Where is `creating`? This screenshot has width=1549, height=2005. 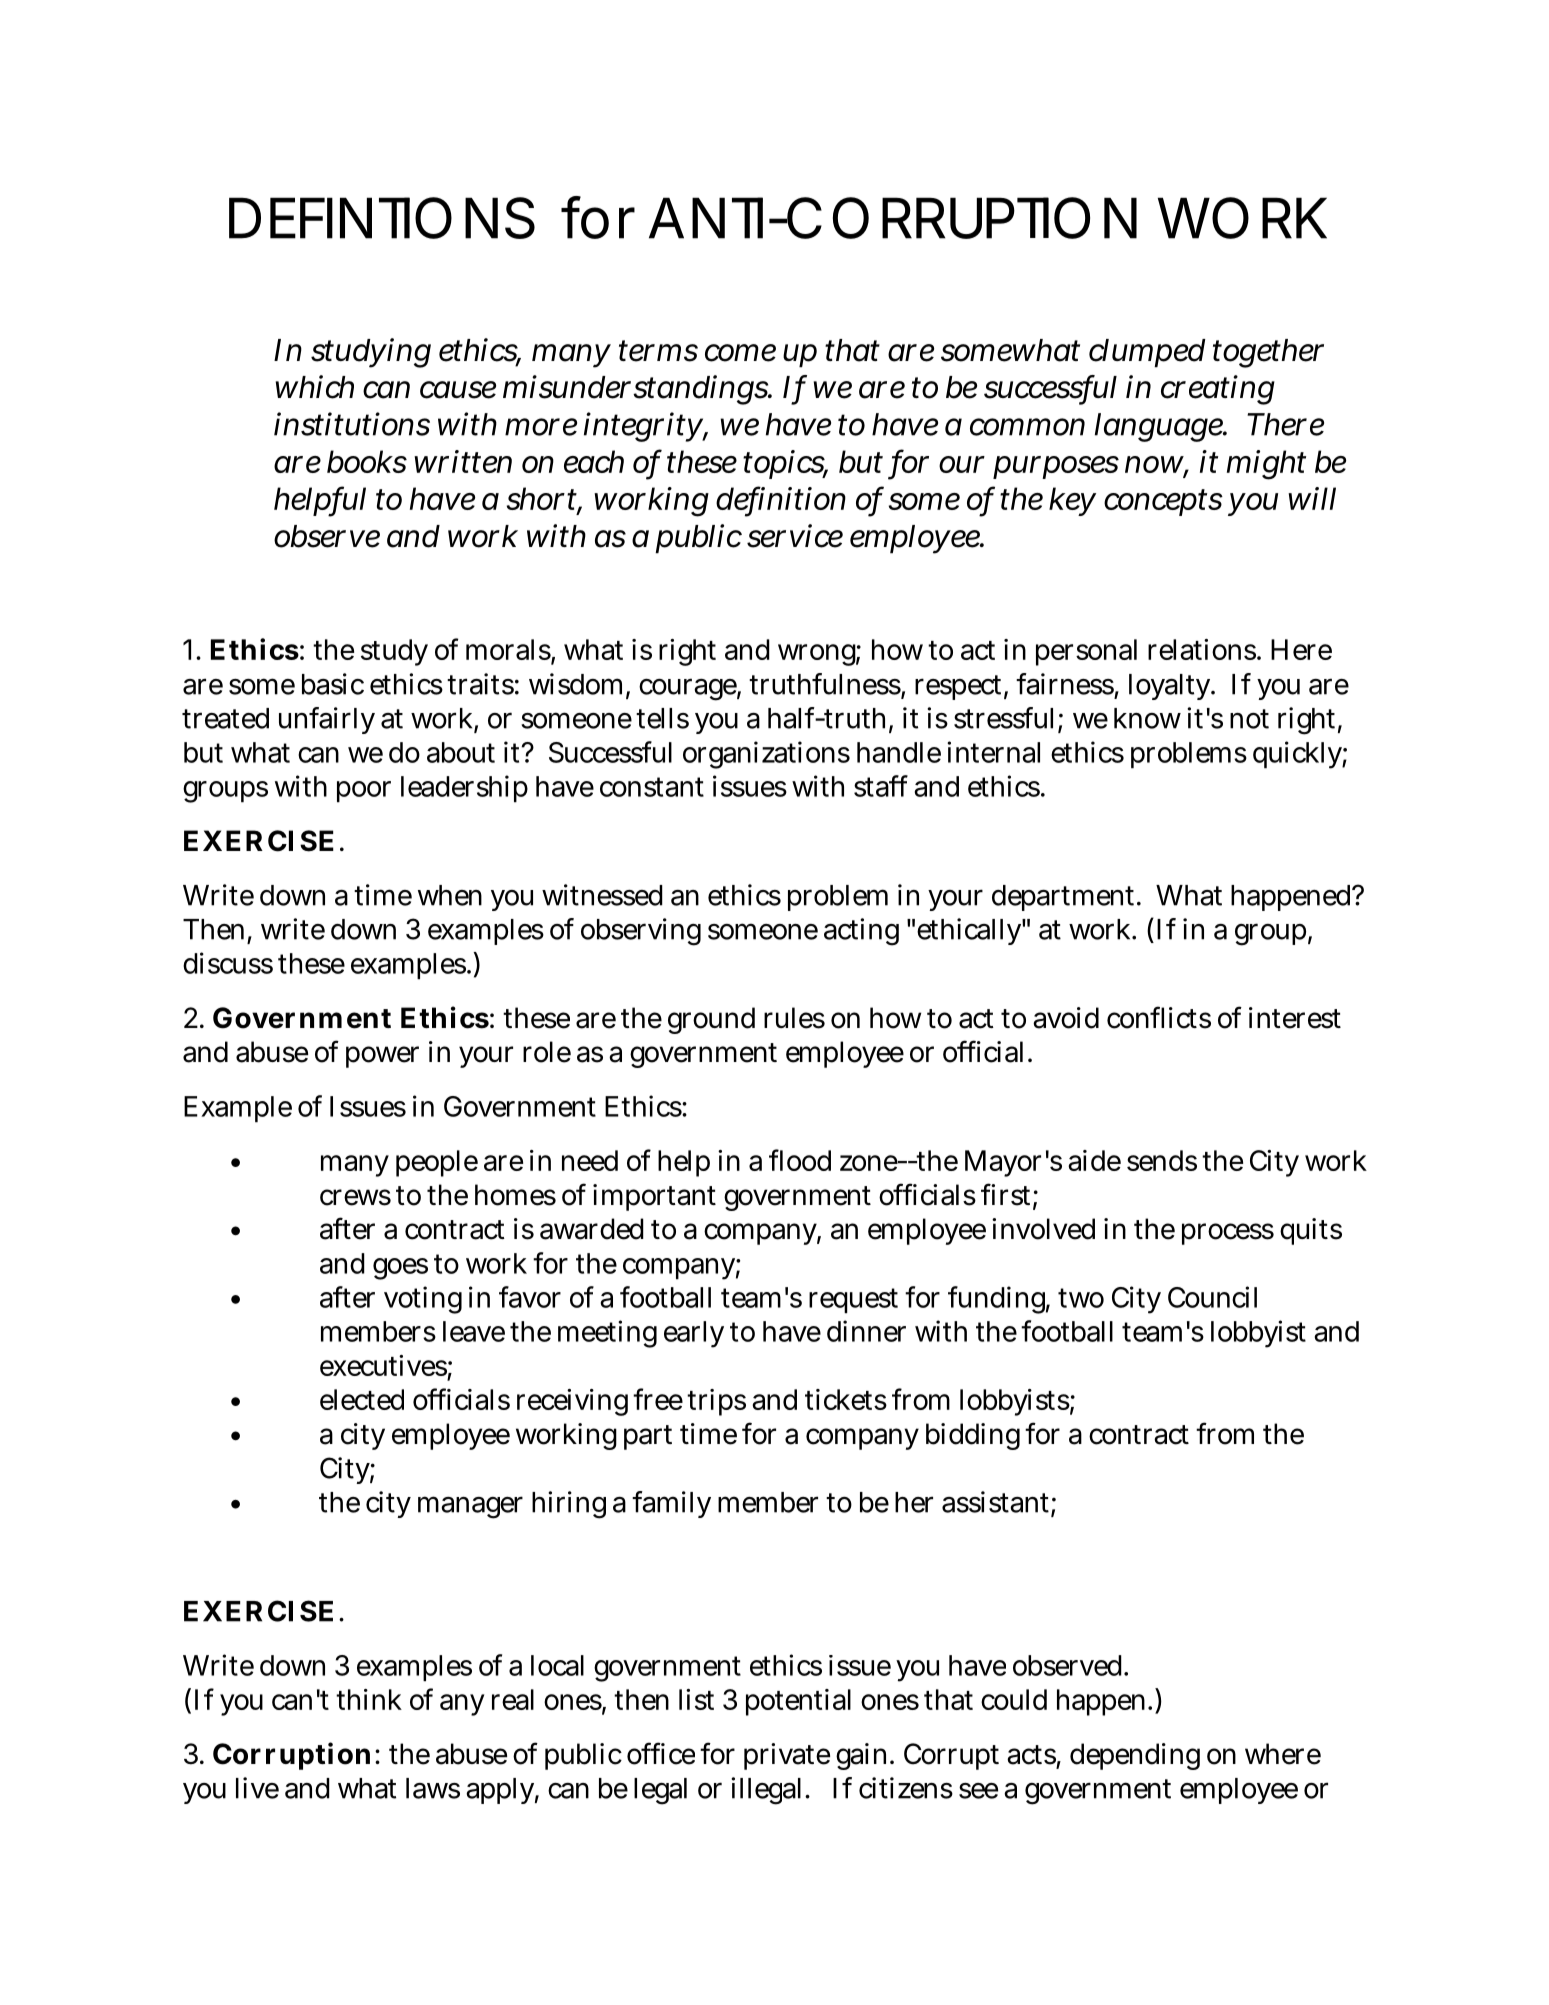 creating is located at coordinates (1218, 390).
